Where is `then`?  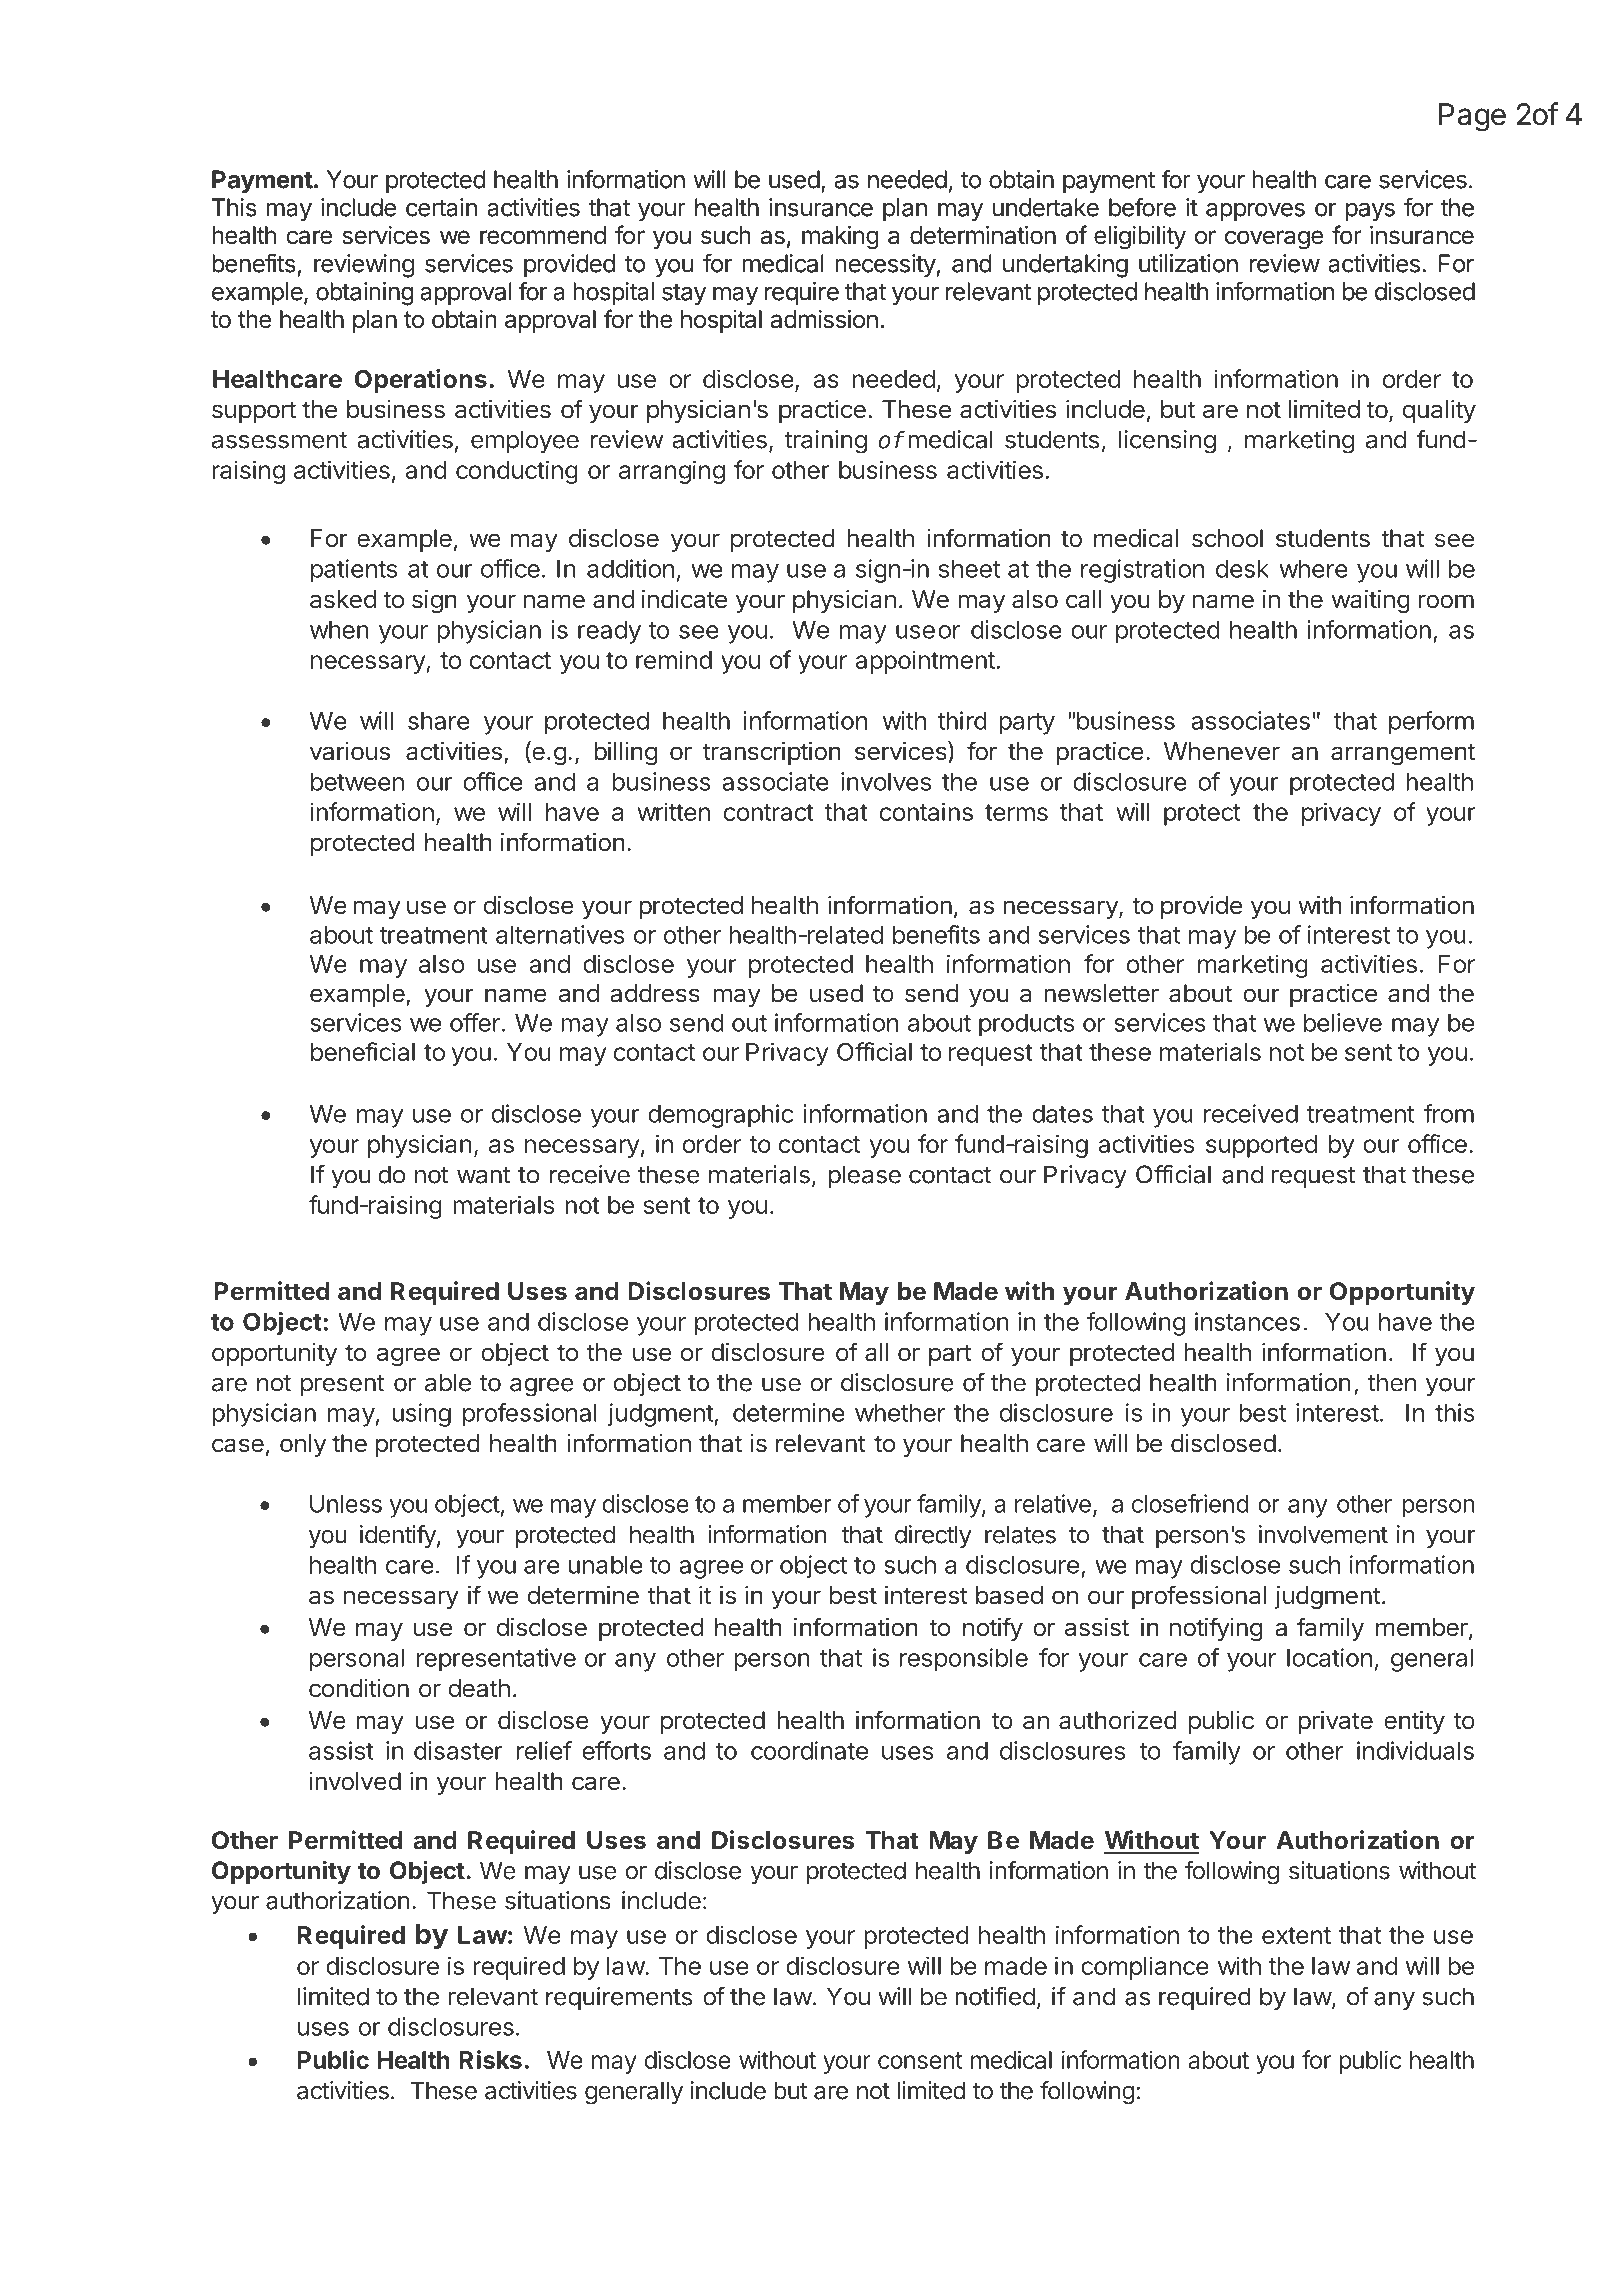
then is located at coordinates (1392, 1382).
